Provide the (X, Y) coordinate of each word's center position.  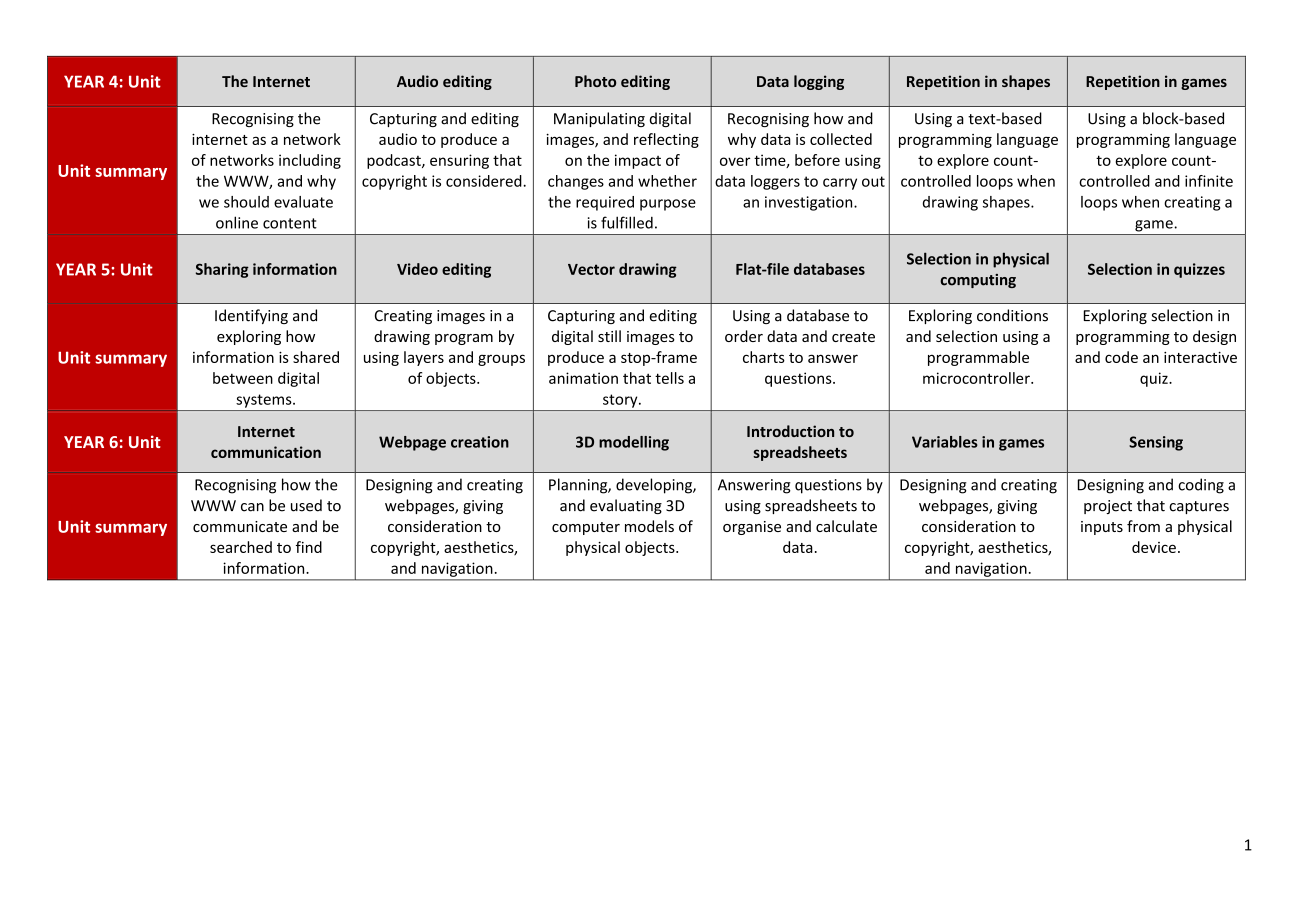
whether (667, 181)
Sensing (1156, 443)
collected (841, 139)
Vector (591, 269)
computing (978, 281)
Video (417, 269)
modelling (634, 443)
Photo (595, 81)
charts (764, 357)
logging (819, 82)
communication (266, 452)
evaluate (303, 202)
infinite (1209, 181)
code (1121, 357)
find (309, 547)
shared (316, 357)
